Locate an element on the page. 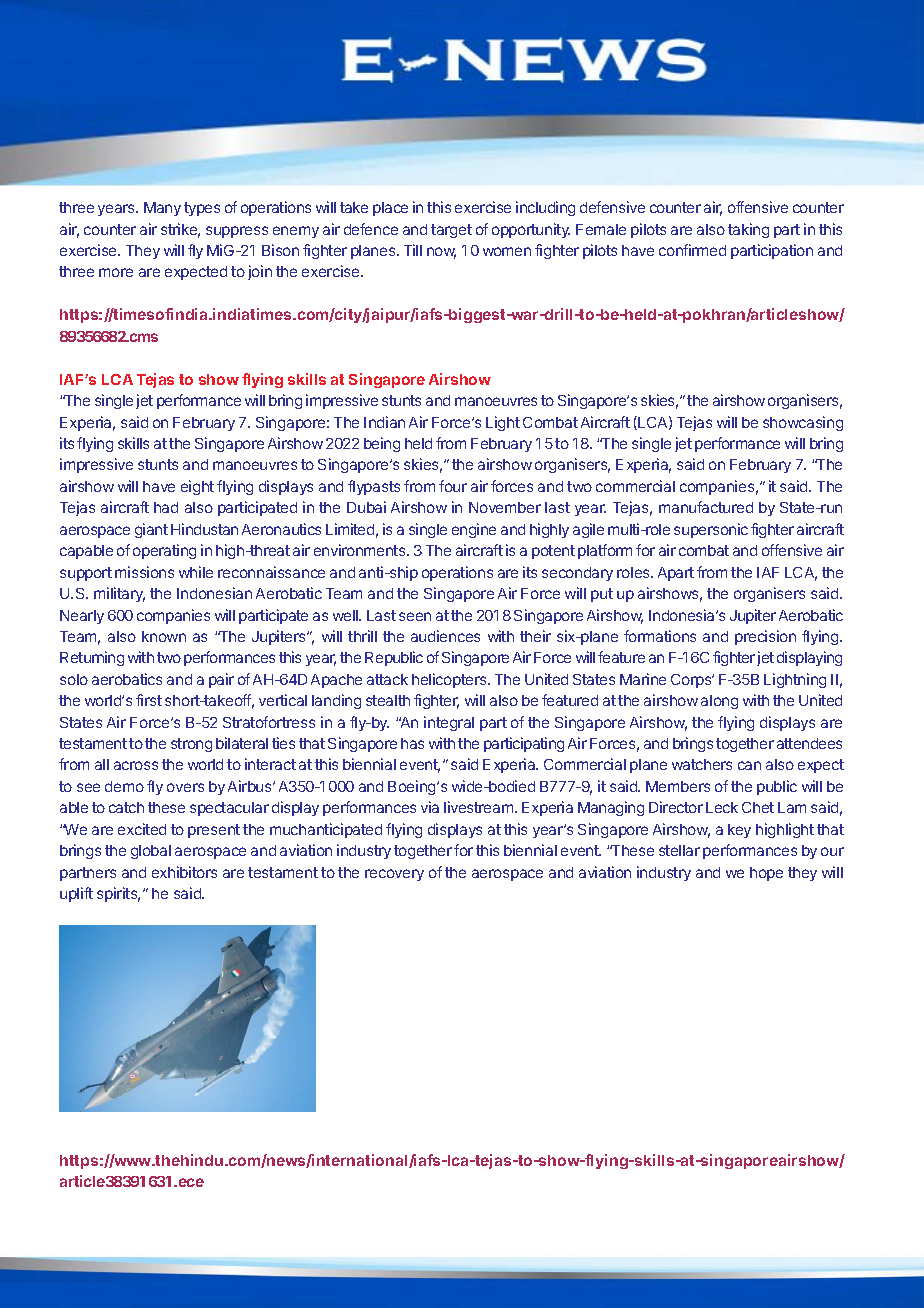 The height and width of the image is (1308, 924). exhibitors is located at coordinates (184, 872).
